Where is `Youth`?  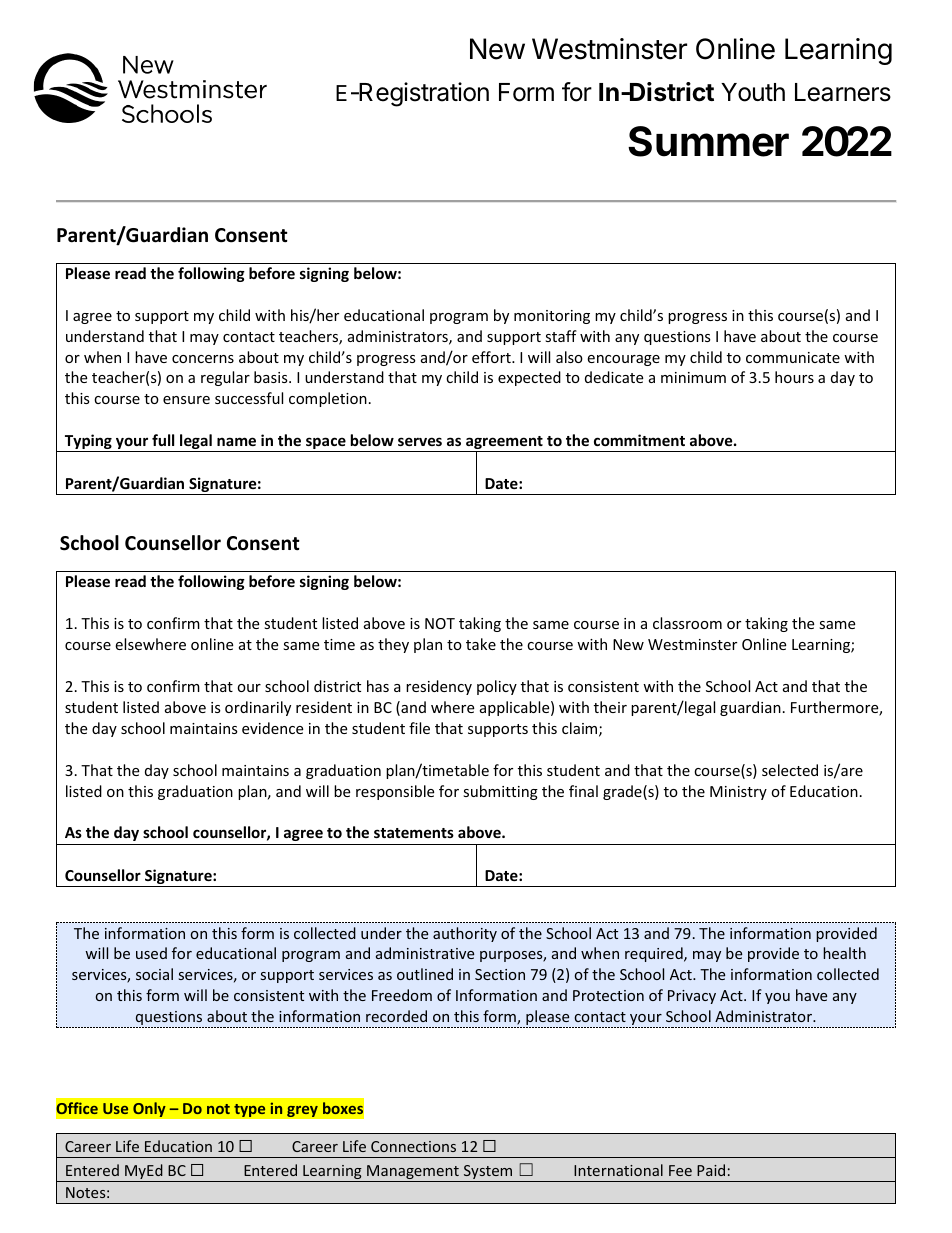 Youth is located at coordinates (753, 92).
